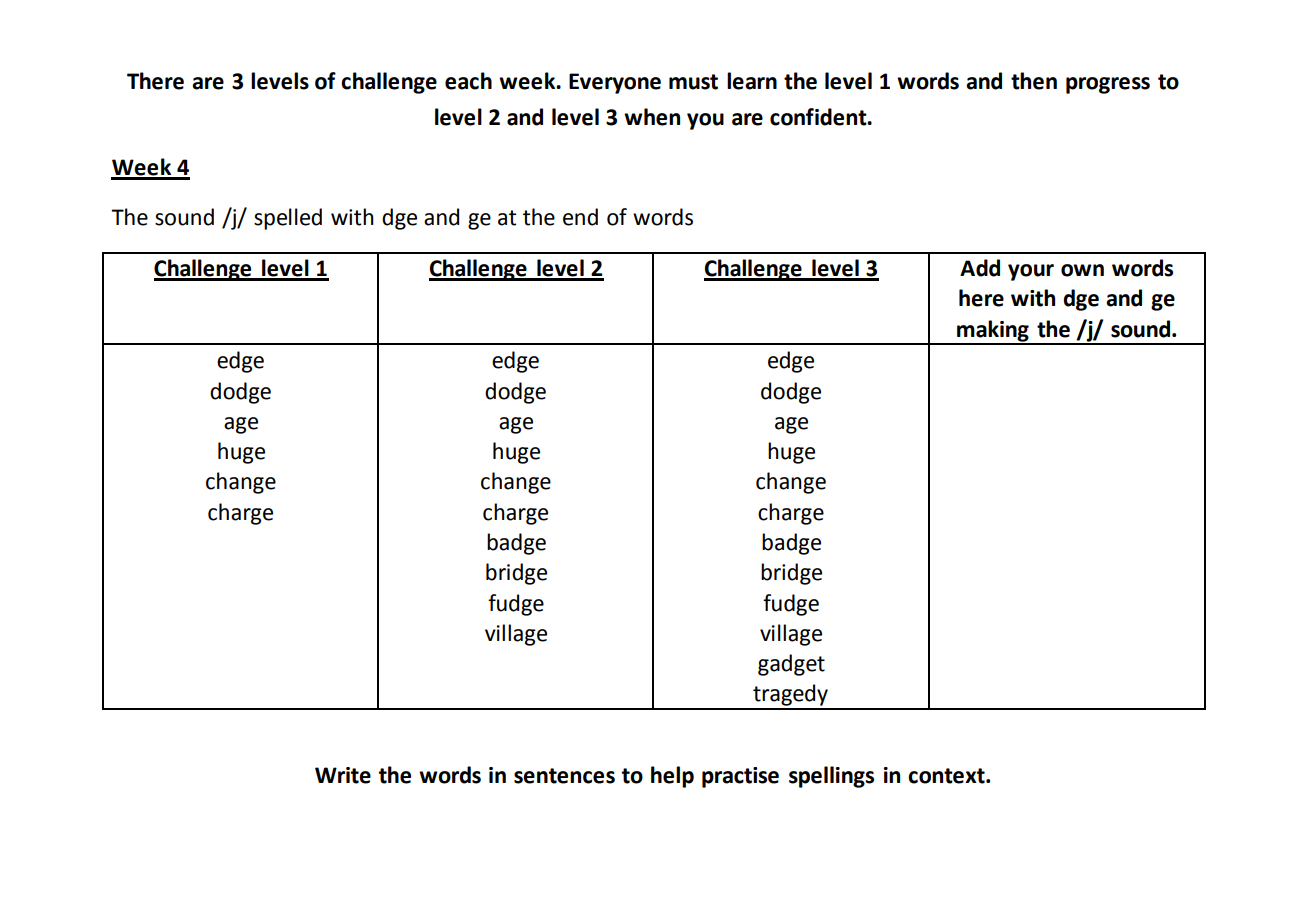 The image size is (1308, 924). What do you see at coordinates (343, 775) in the screenshot?
I see `Write` at bounding box center [343, 775].
